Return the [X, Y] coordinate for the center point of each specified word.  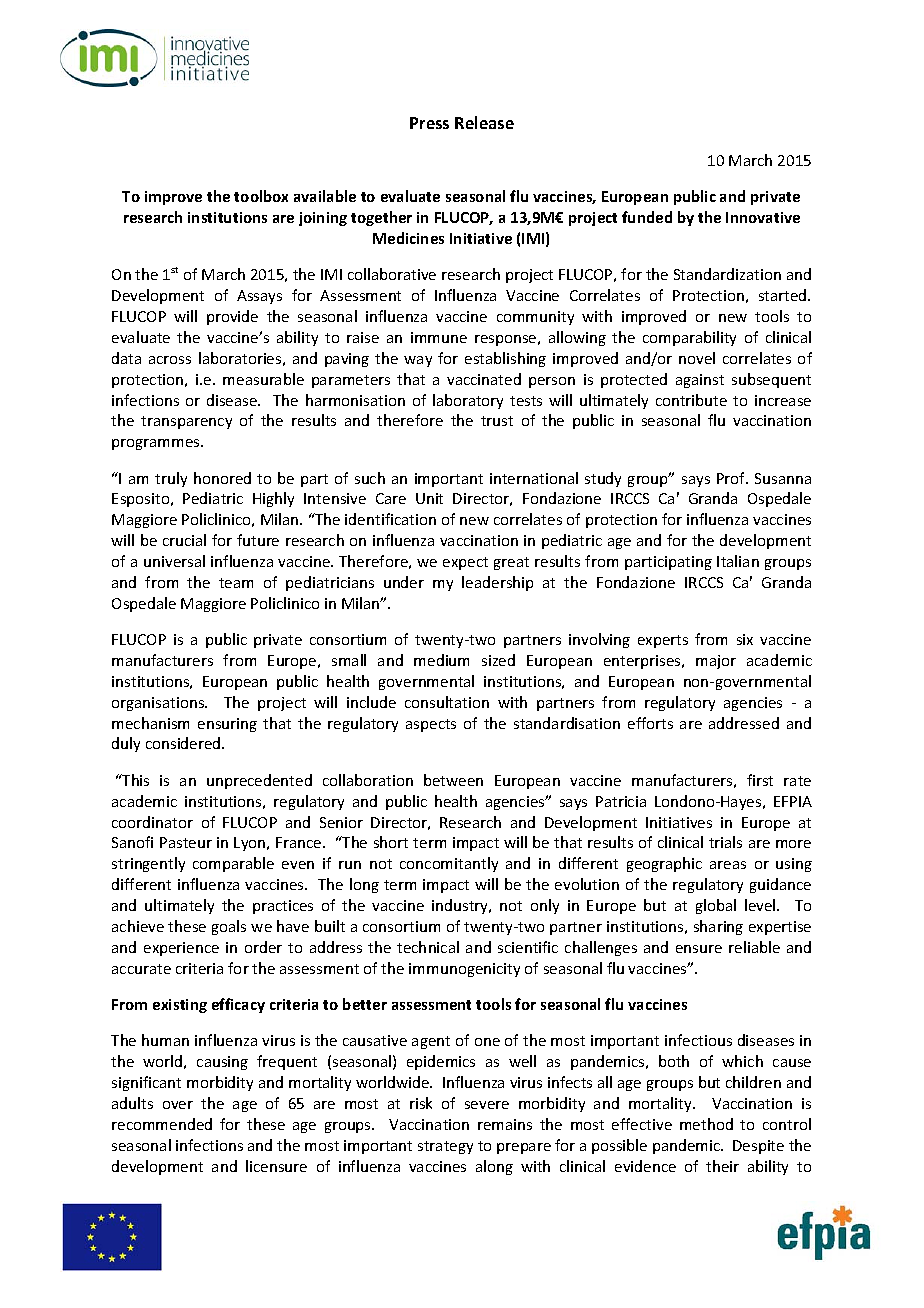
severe [487, 1105]
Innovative [763, 217]
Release [484, 122]
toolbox [261, 196]
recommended [162, 1124]
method [706, 1124]
